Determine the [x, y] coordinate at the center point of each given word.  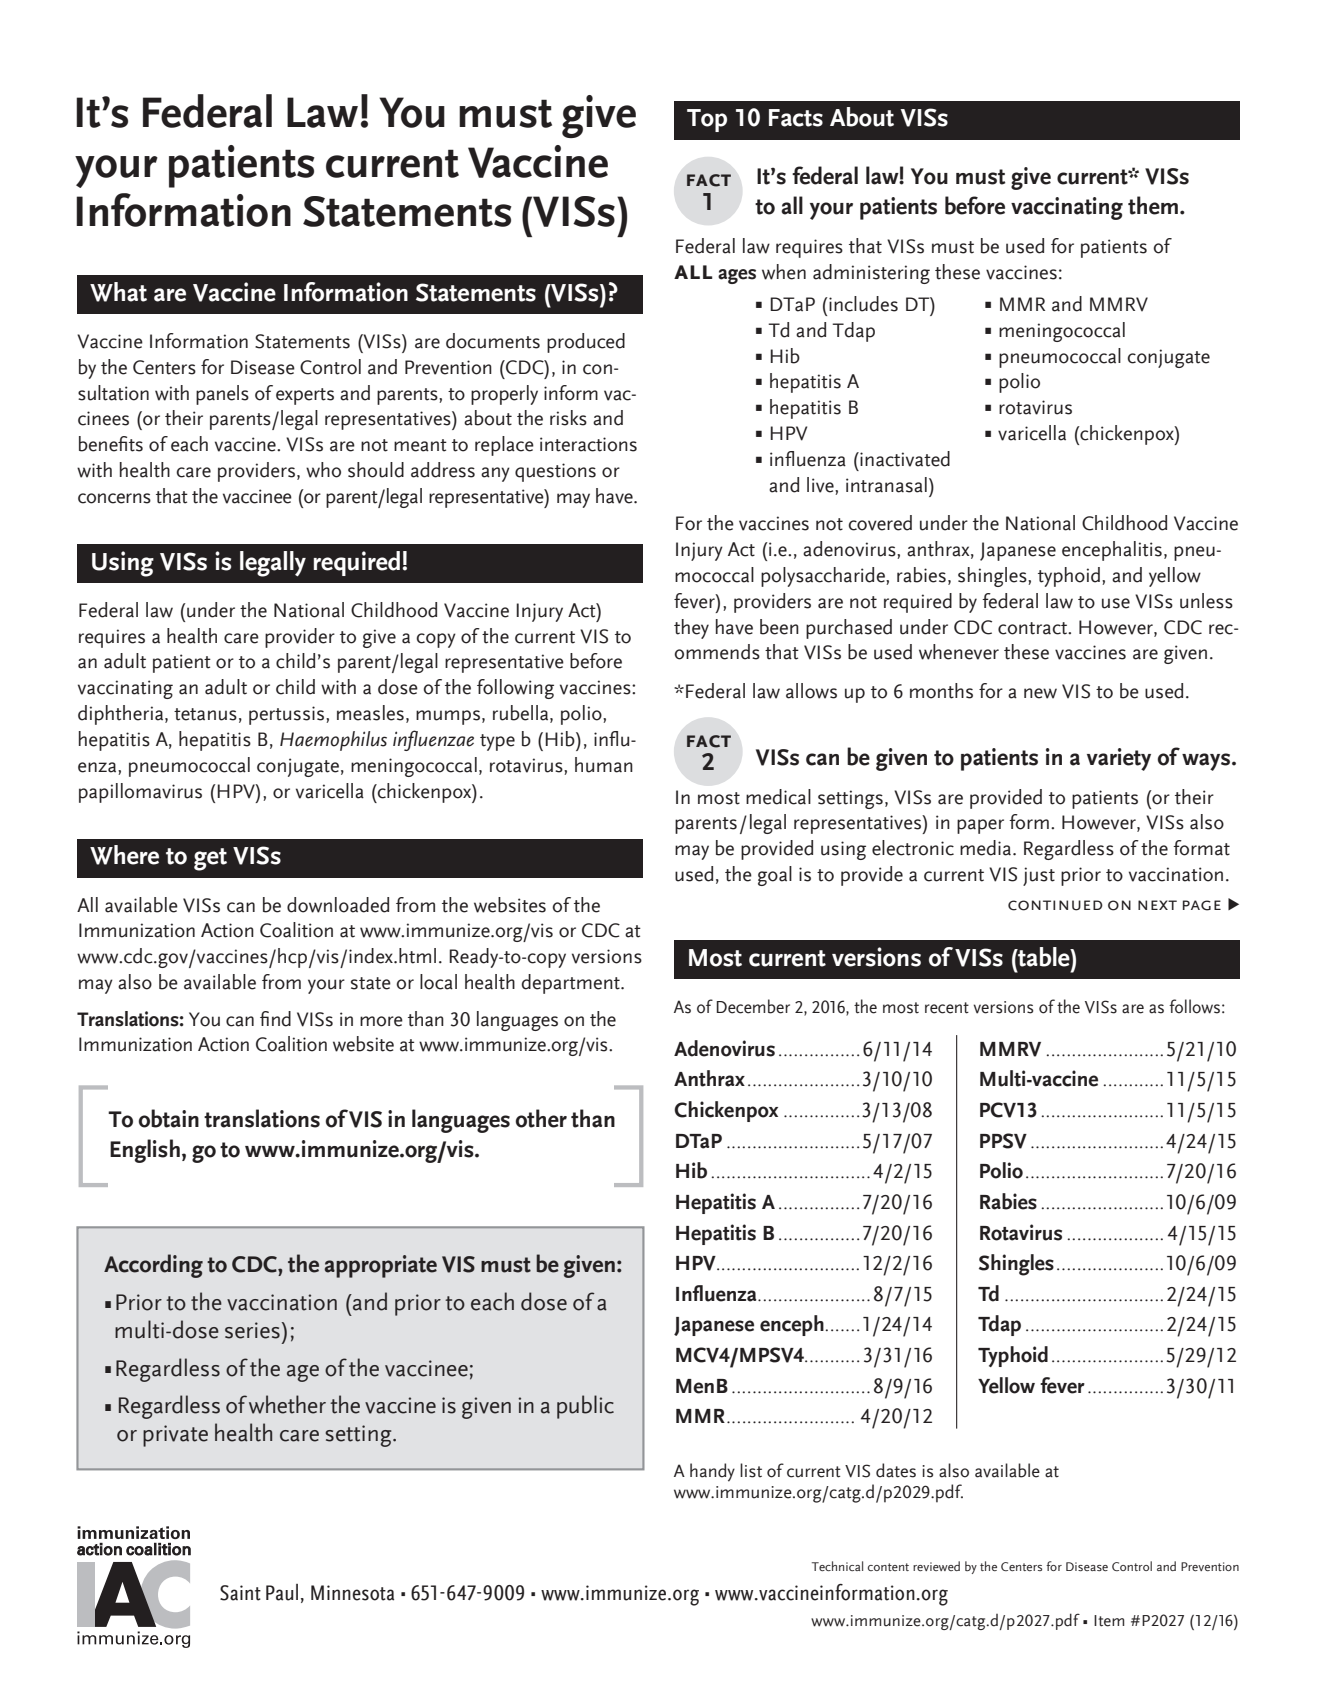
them [1154, 205]
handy [712, 1472]
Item [1109, 1621]
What [118, 292]
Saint [240, 1593]
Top [707, 120]
